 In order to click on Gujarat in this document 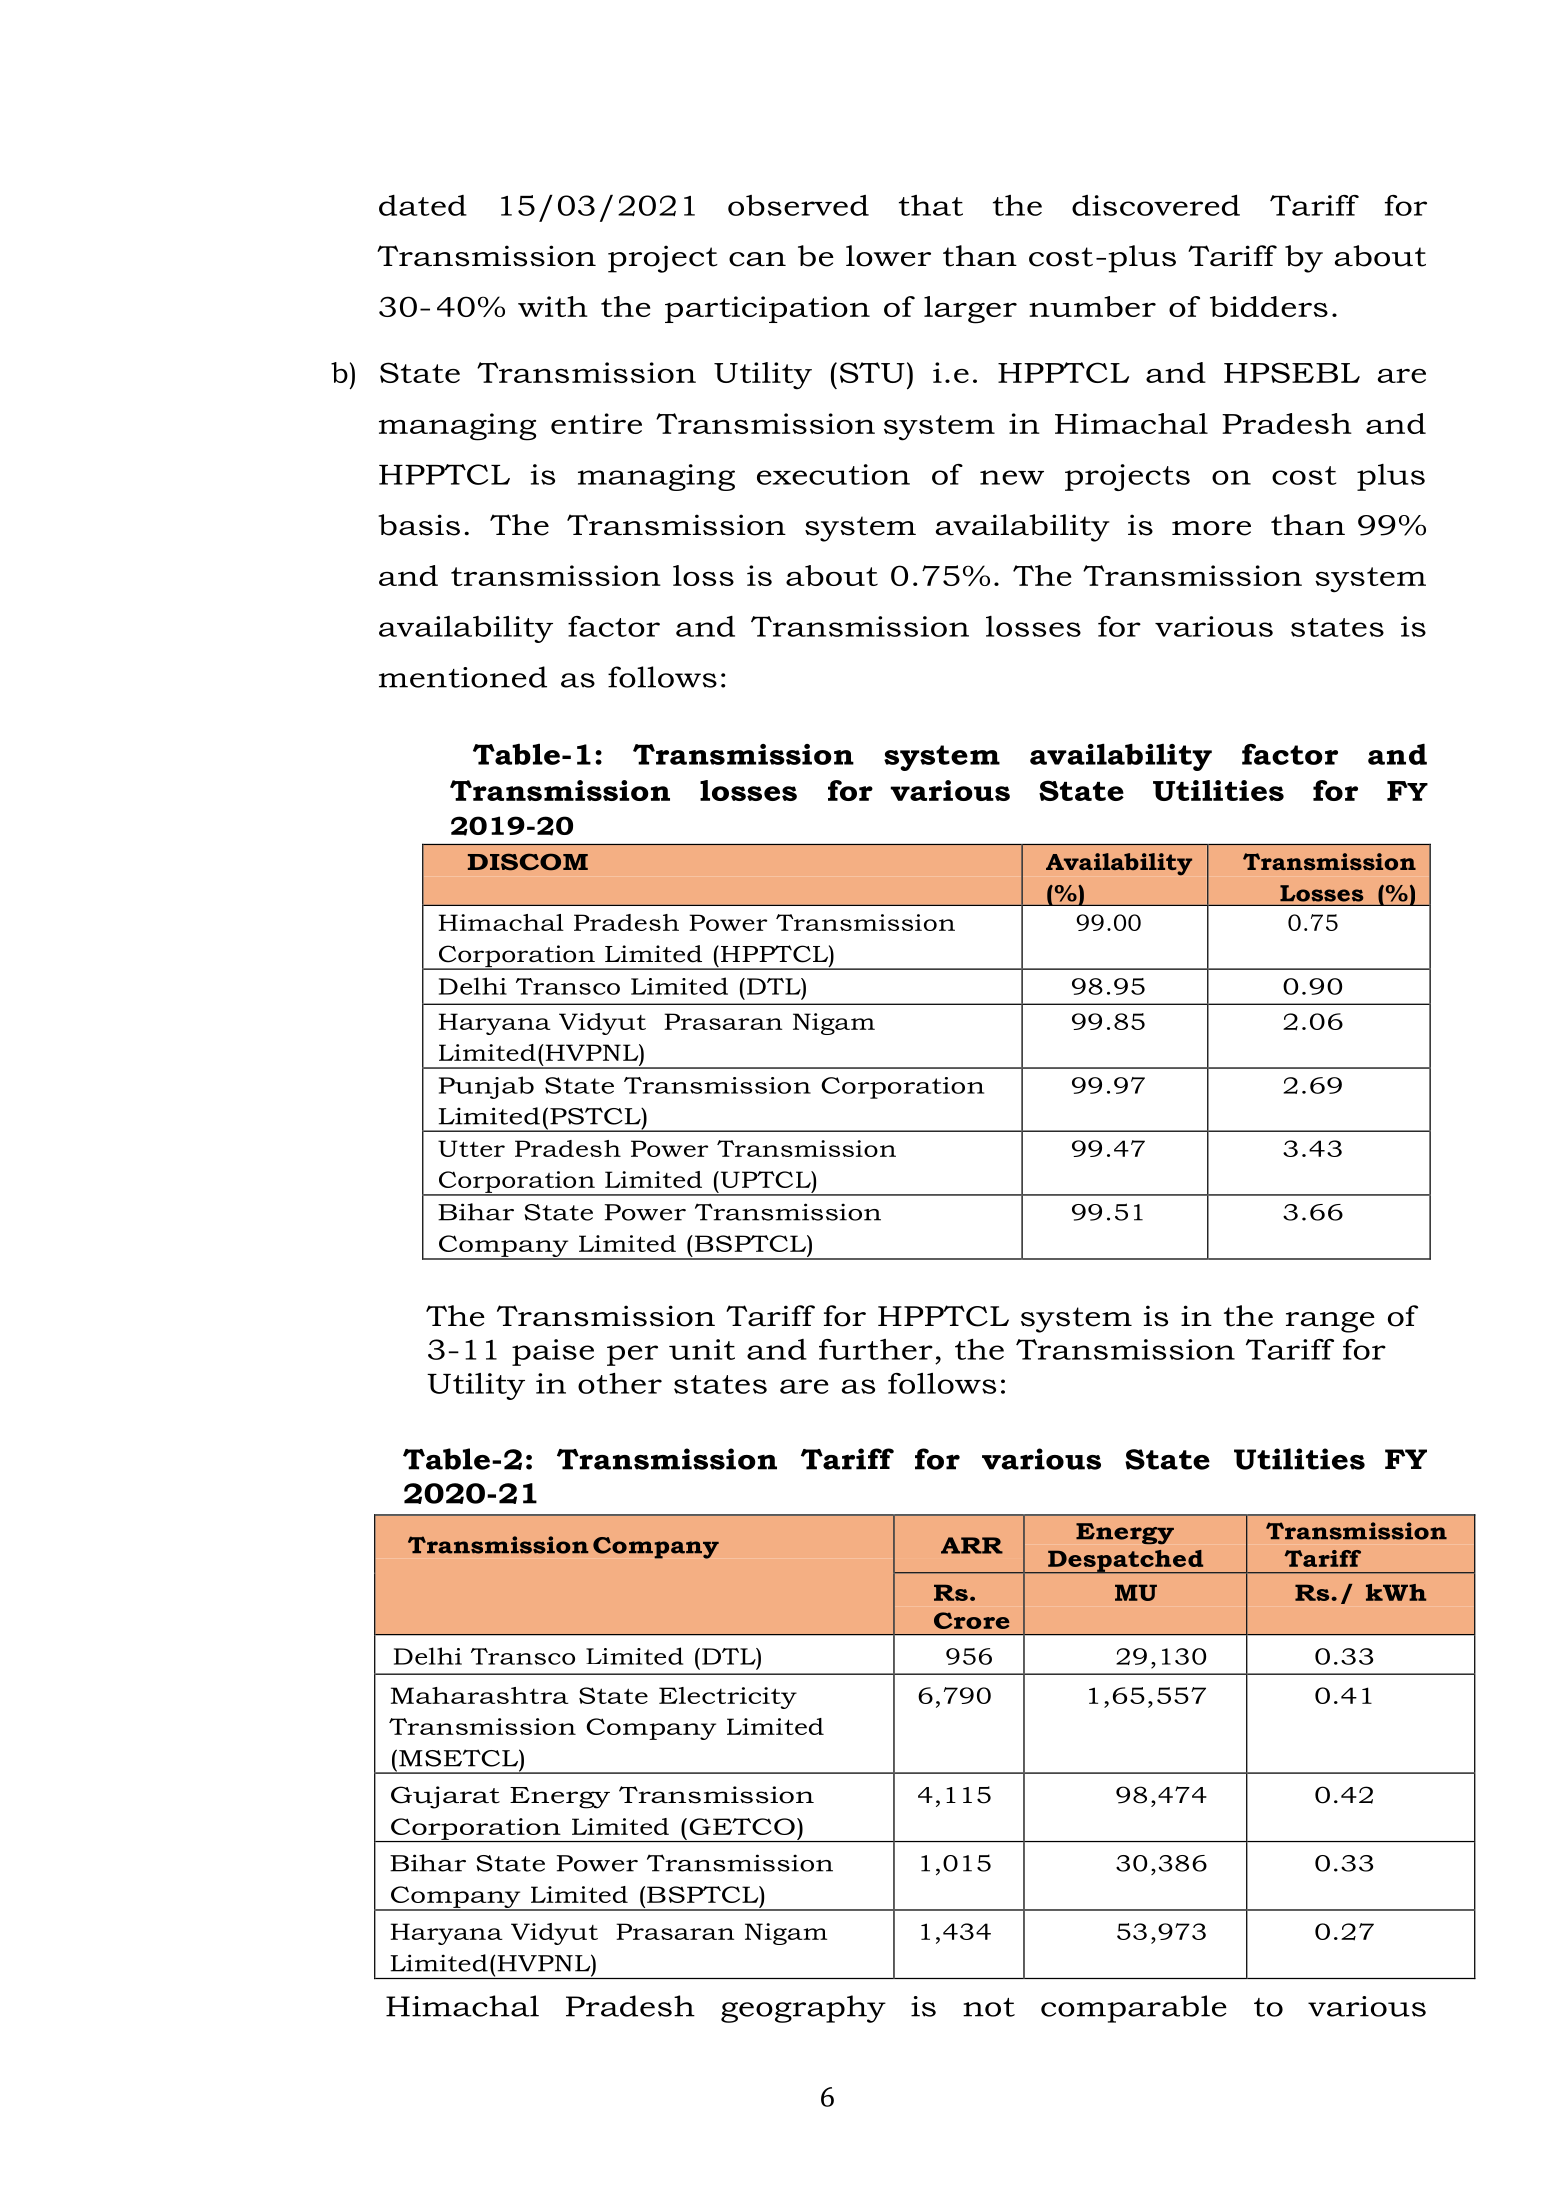, I will do `click(445, 1797)`.
